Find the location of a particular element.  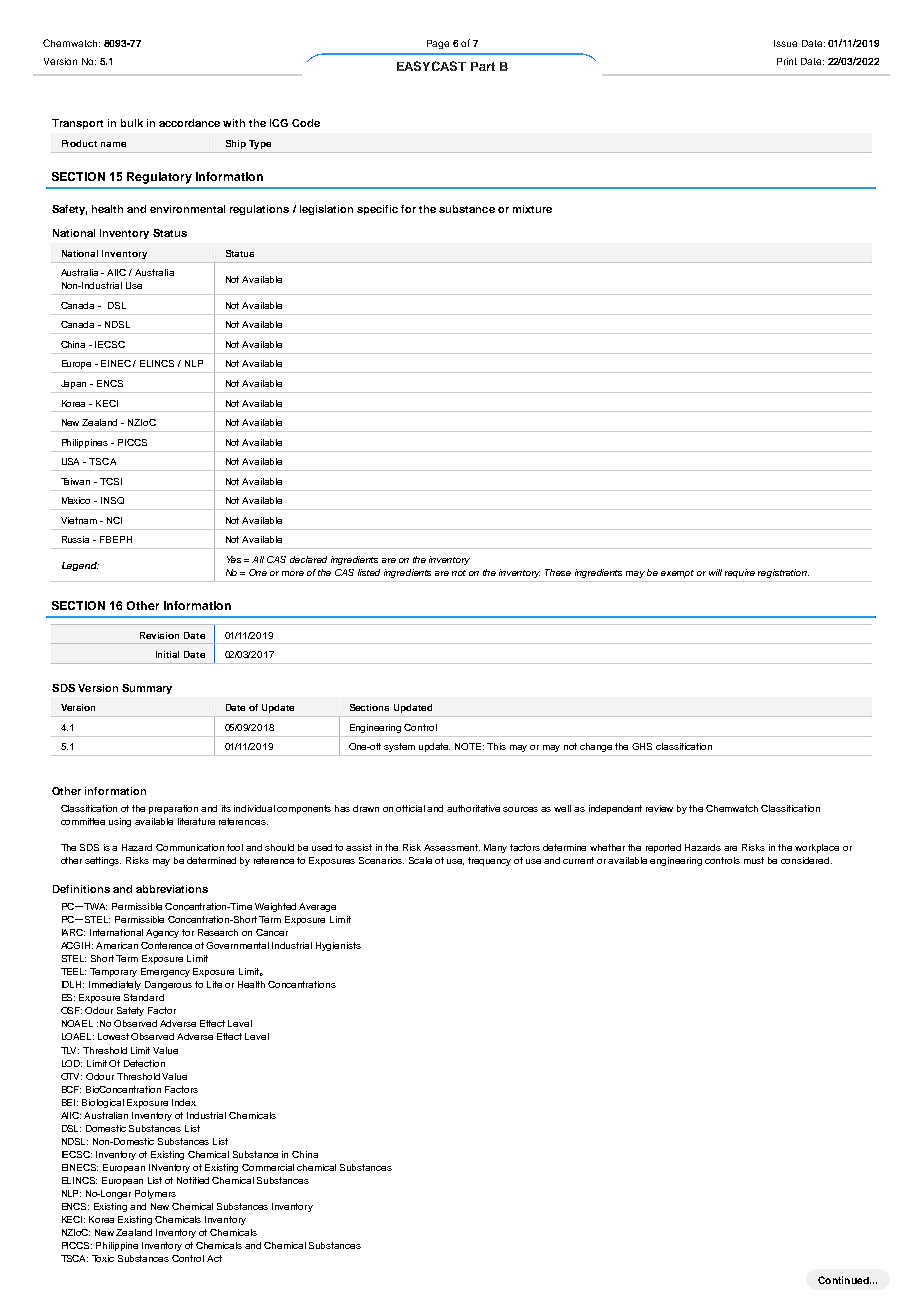

system is located at coordinates (399, 747).
